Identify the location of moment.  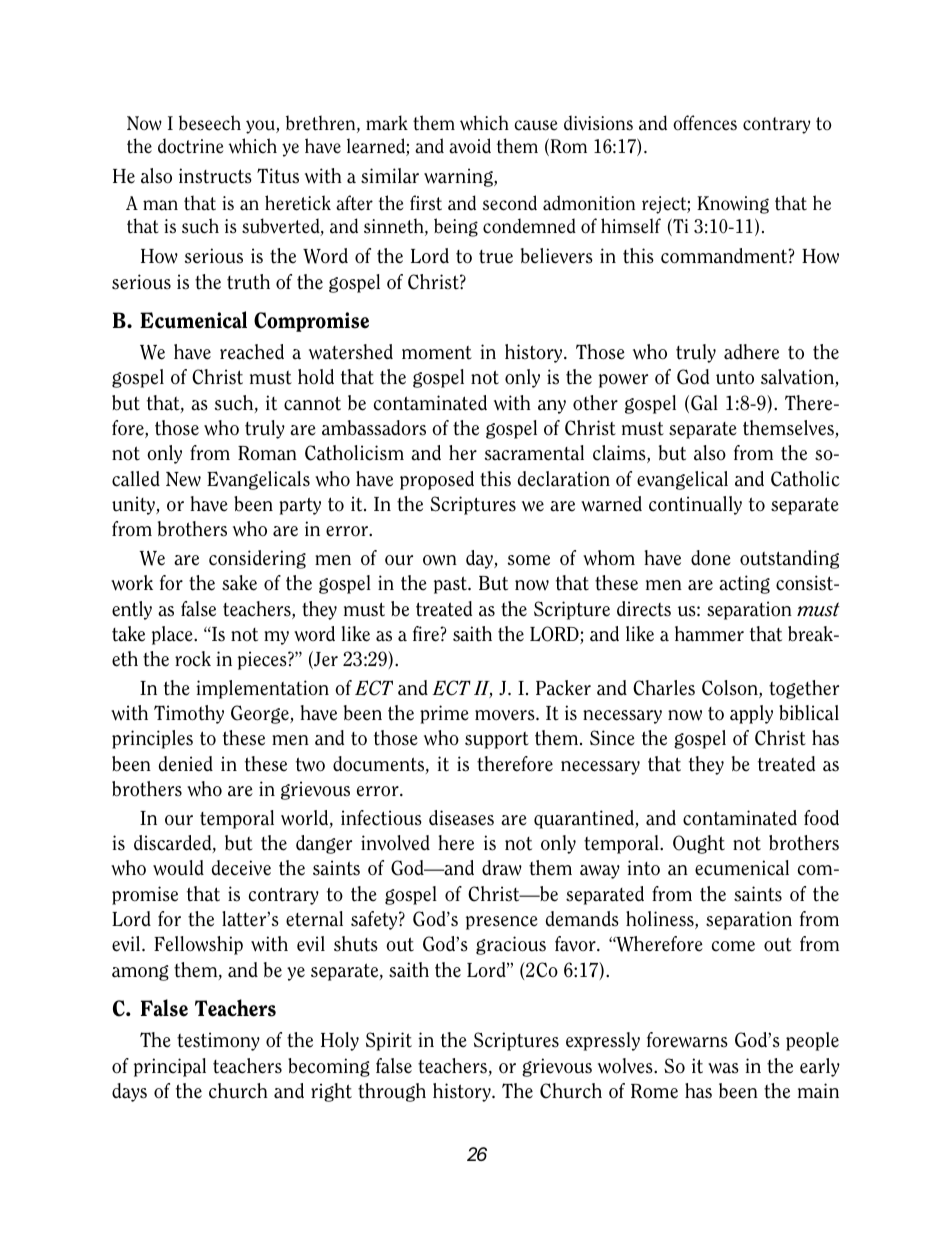
(437, 353).
